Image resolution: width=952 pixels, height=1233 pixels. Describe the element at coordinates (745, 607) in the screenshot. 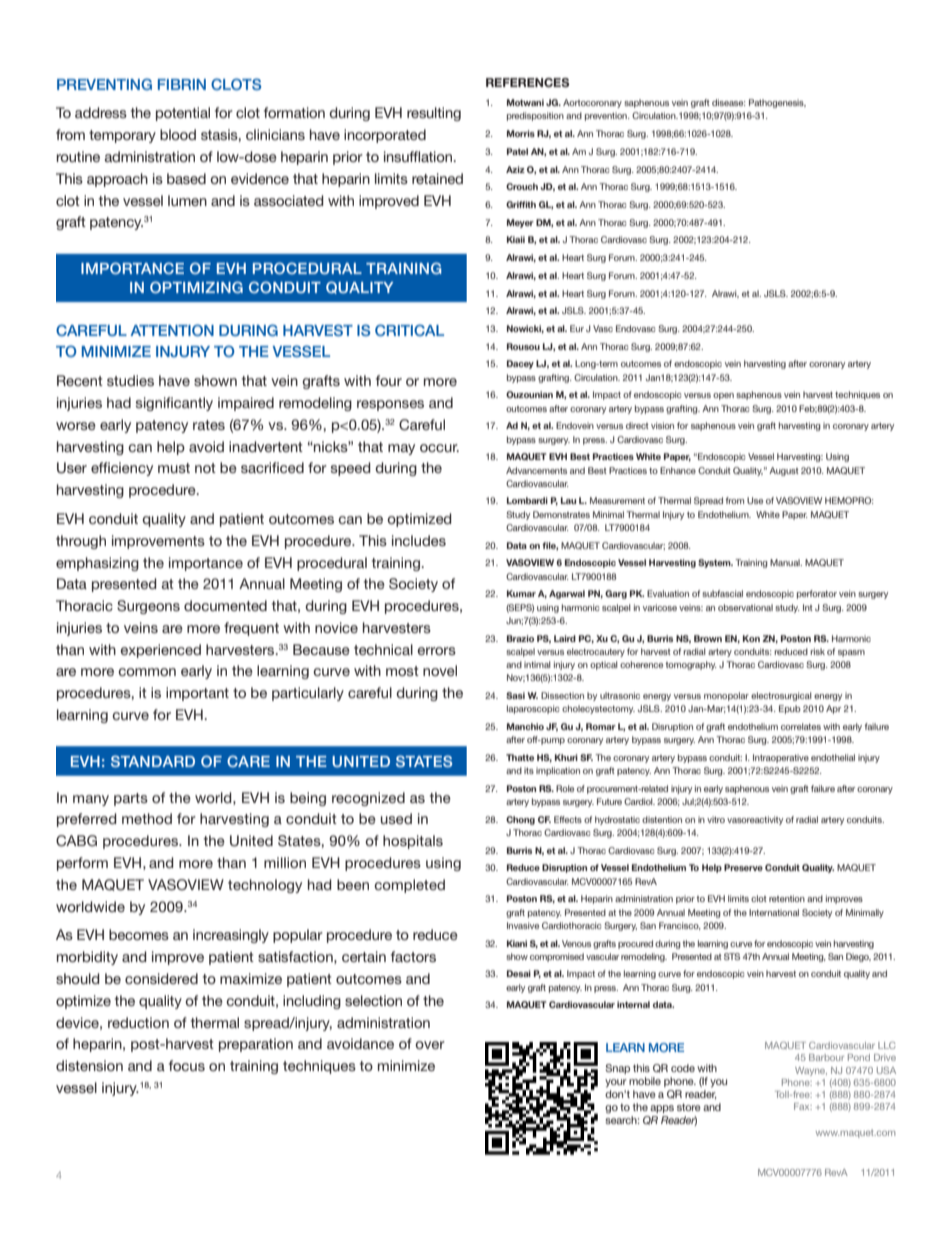

I see `observational` at that location.
